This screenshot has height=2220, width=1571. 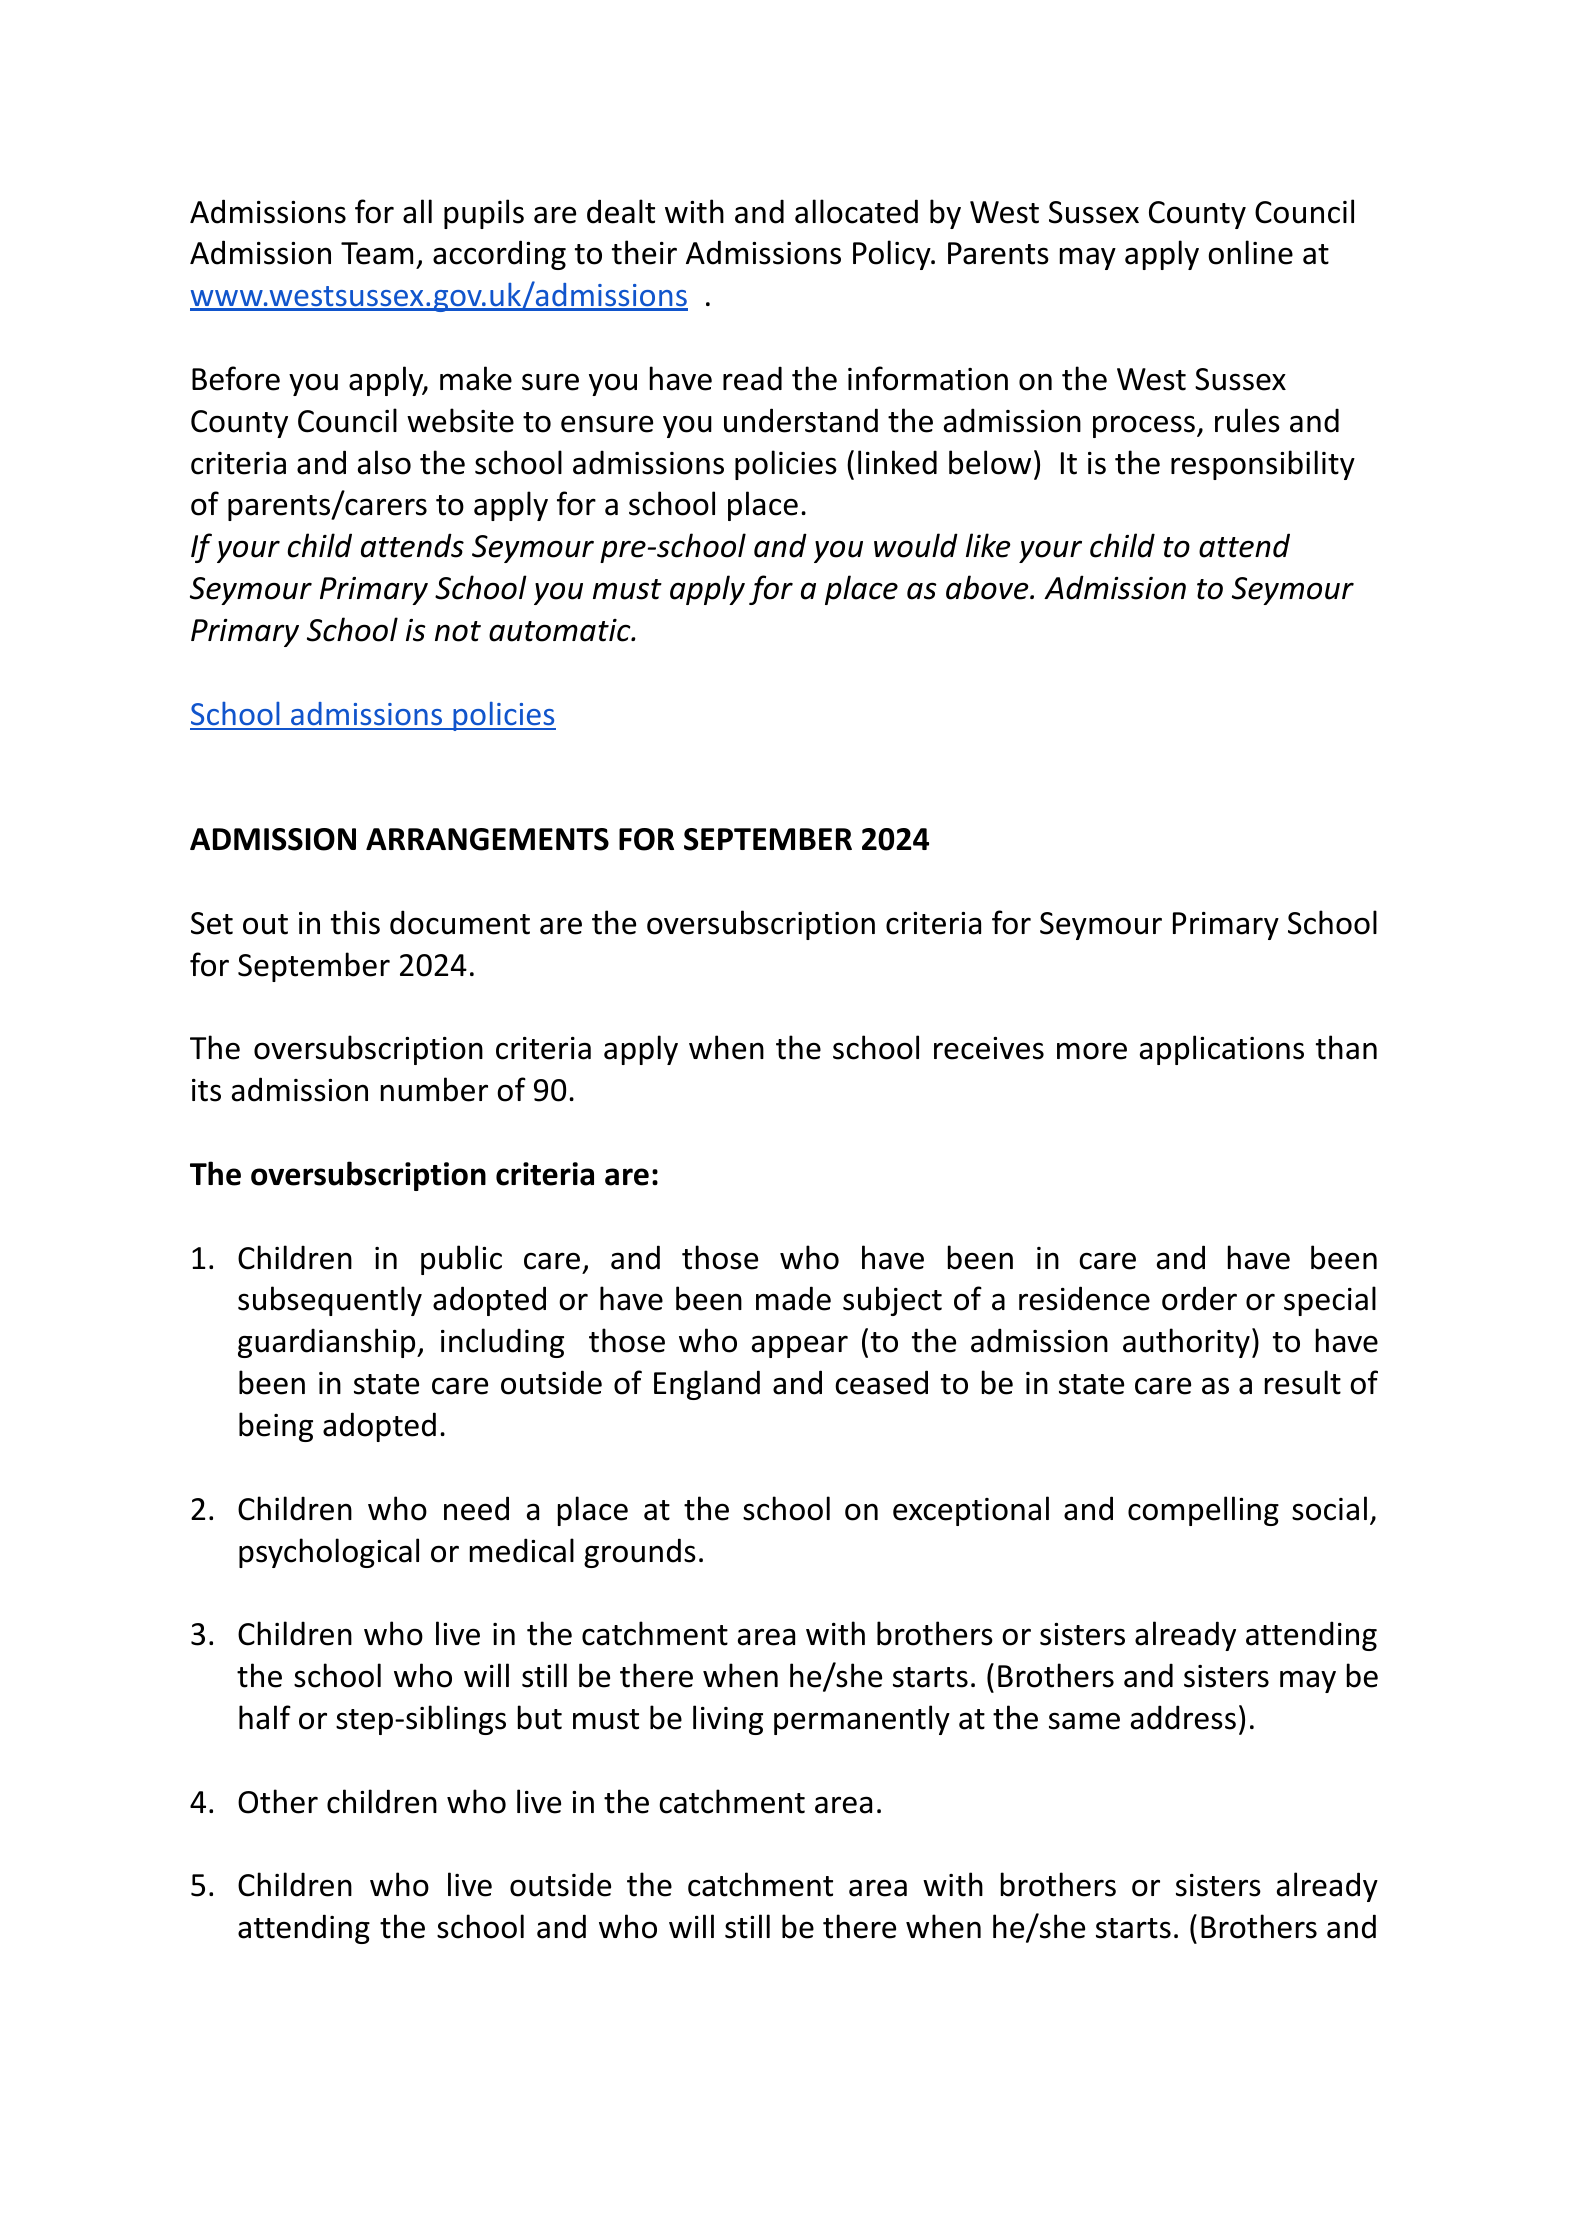 What do you see at coordinates (377, 253) in the screenshot?
I see `Team` at bounding box center [377, 253].
